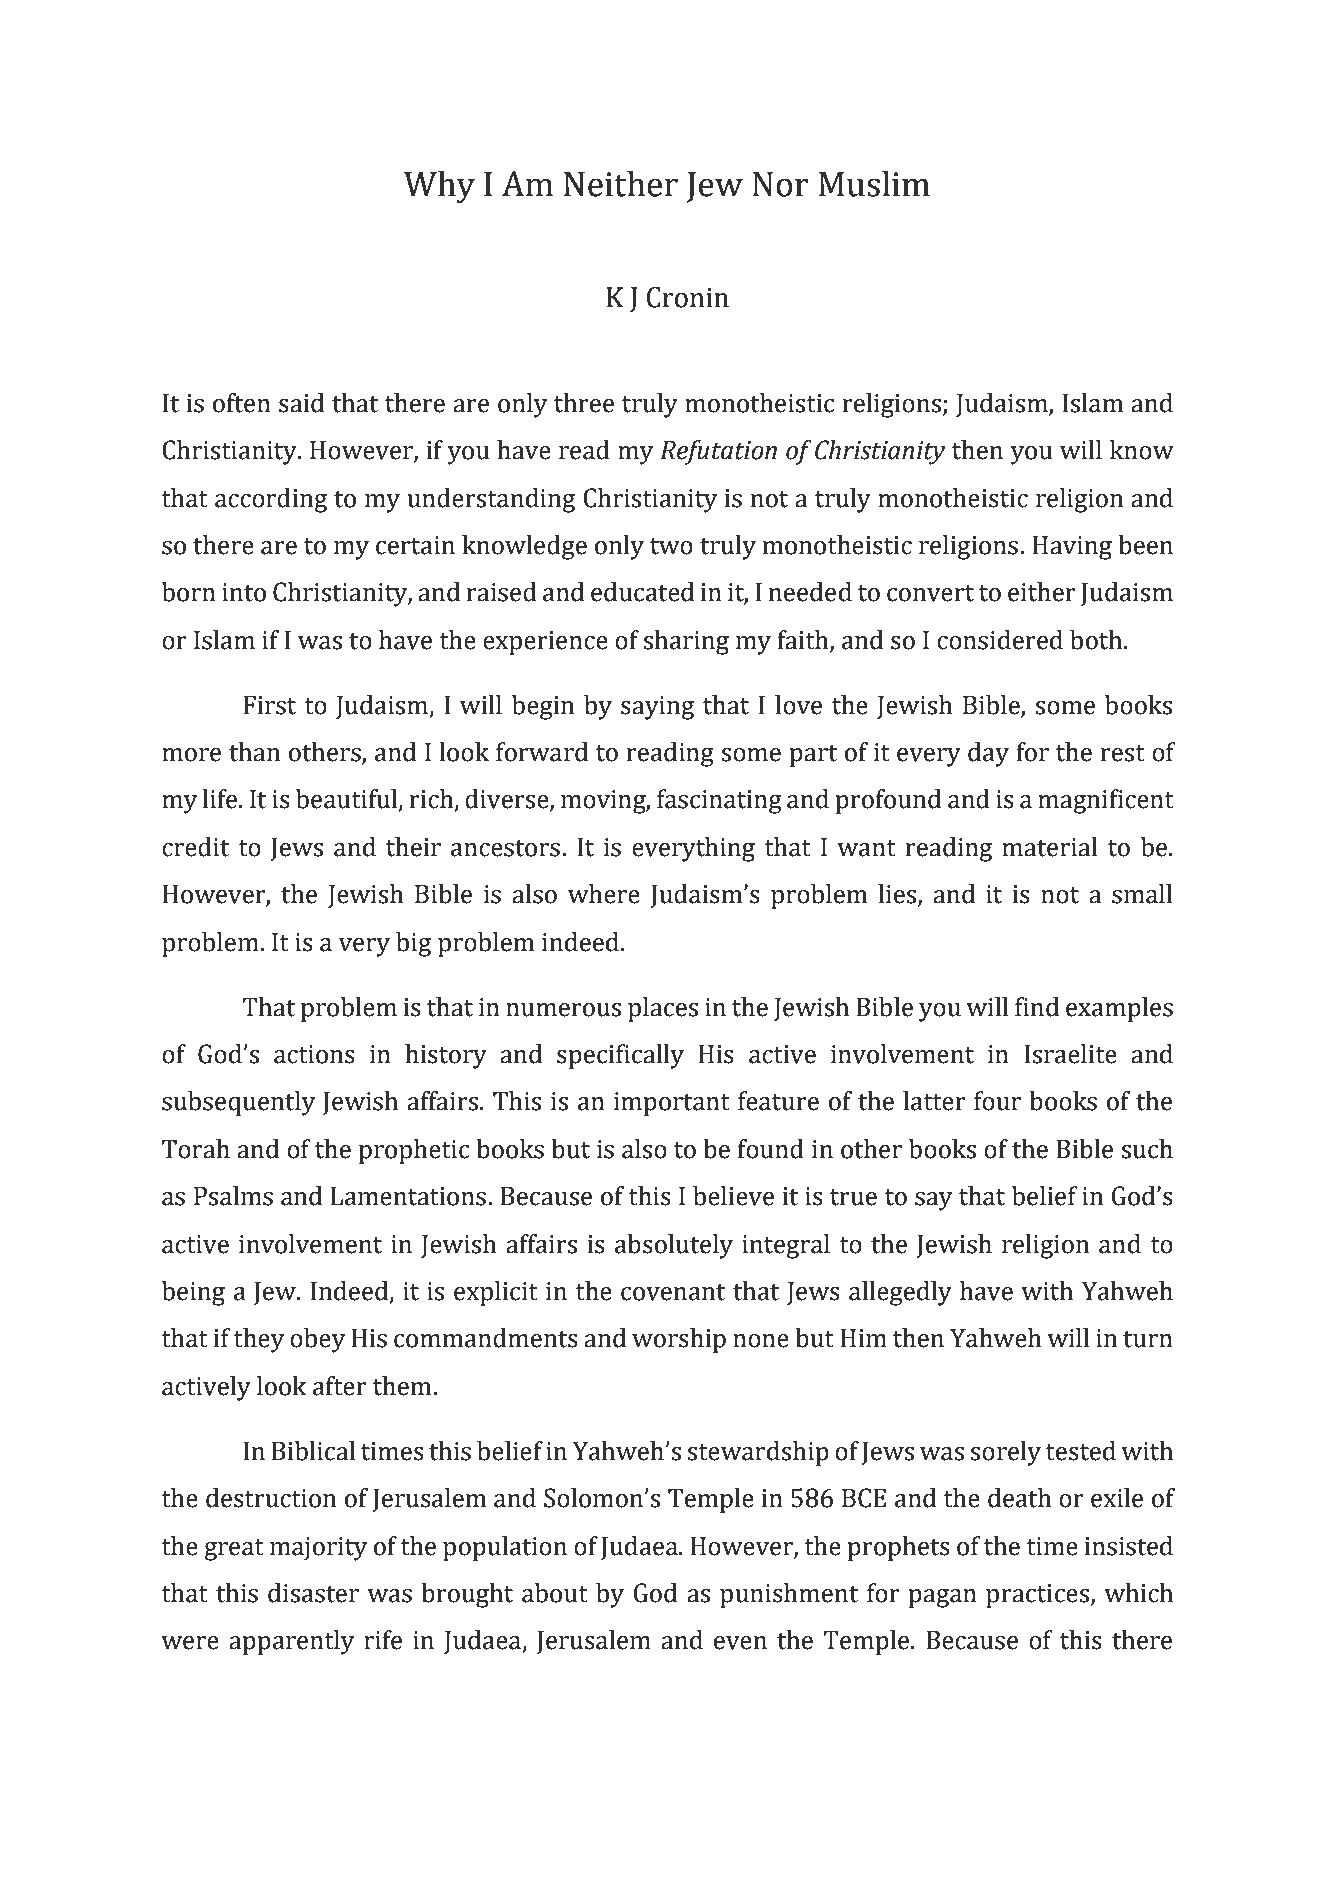 This screenshot has height=1888, width=1335. Describe the element at coordinates (1072, 548) in the screenshot. I see `Having` at that location.
